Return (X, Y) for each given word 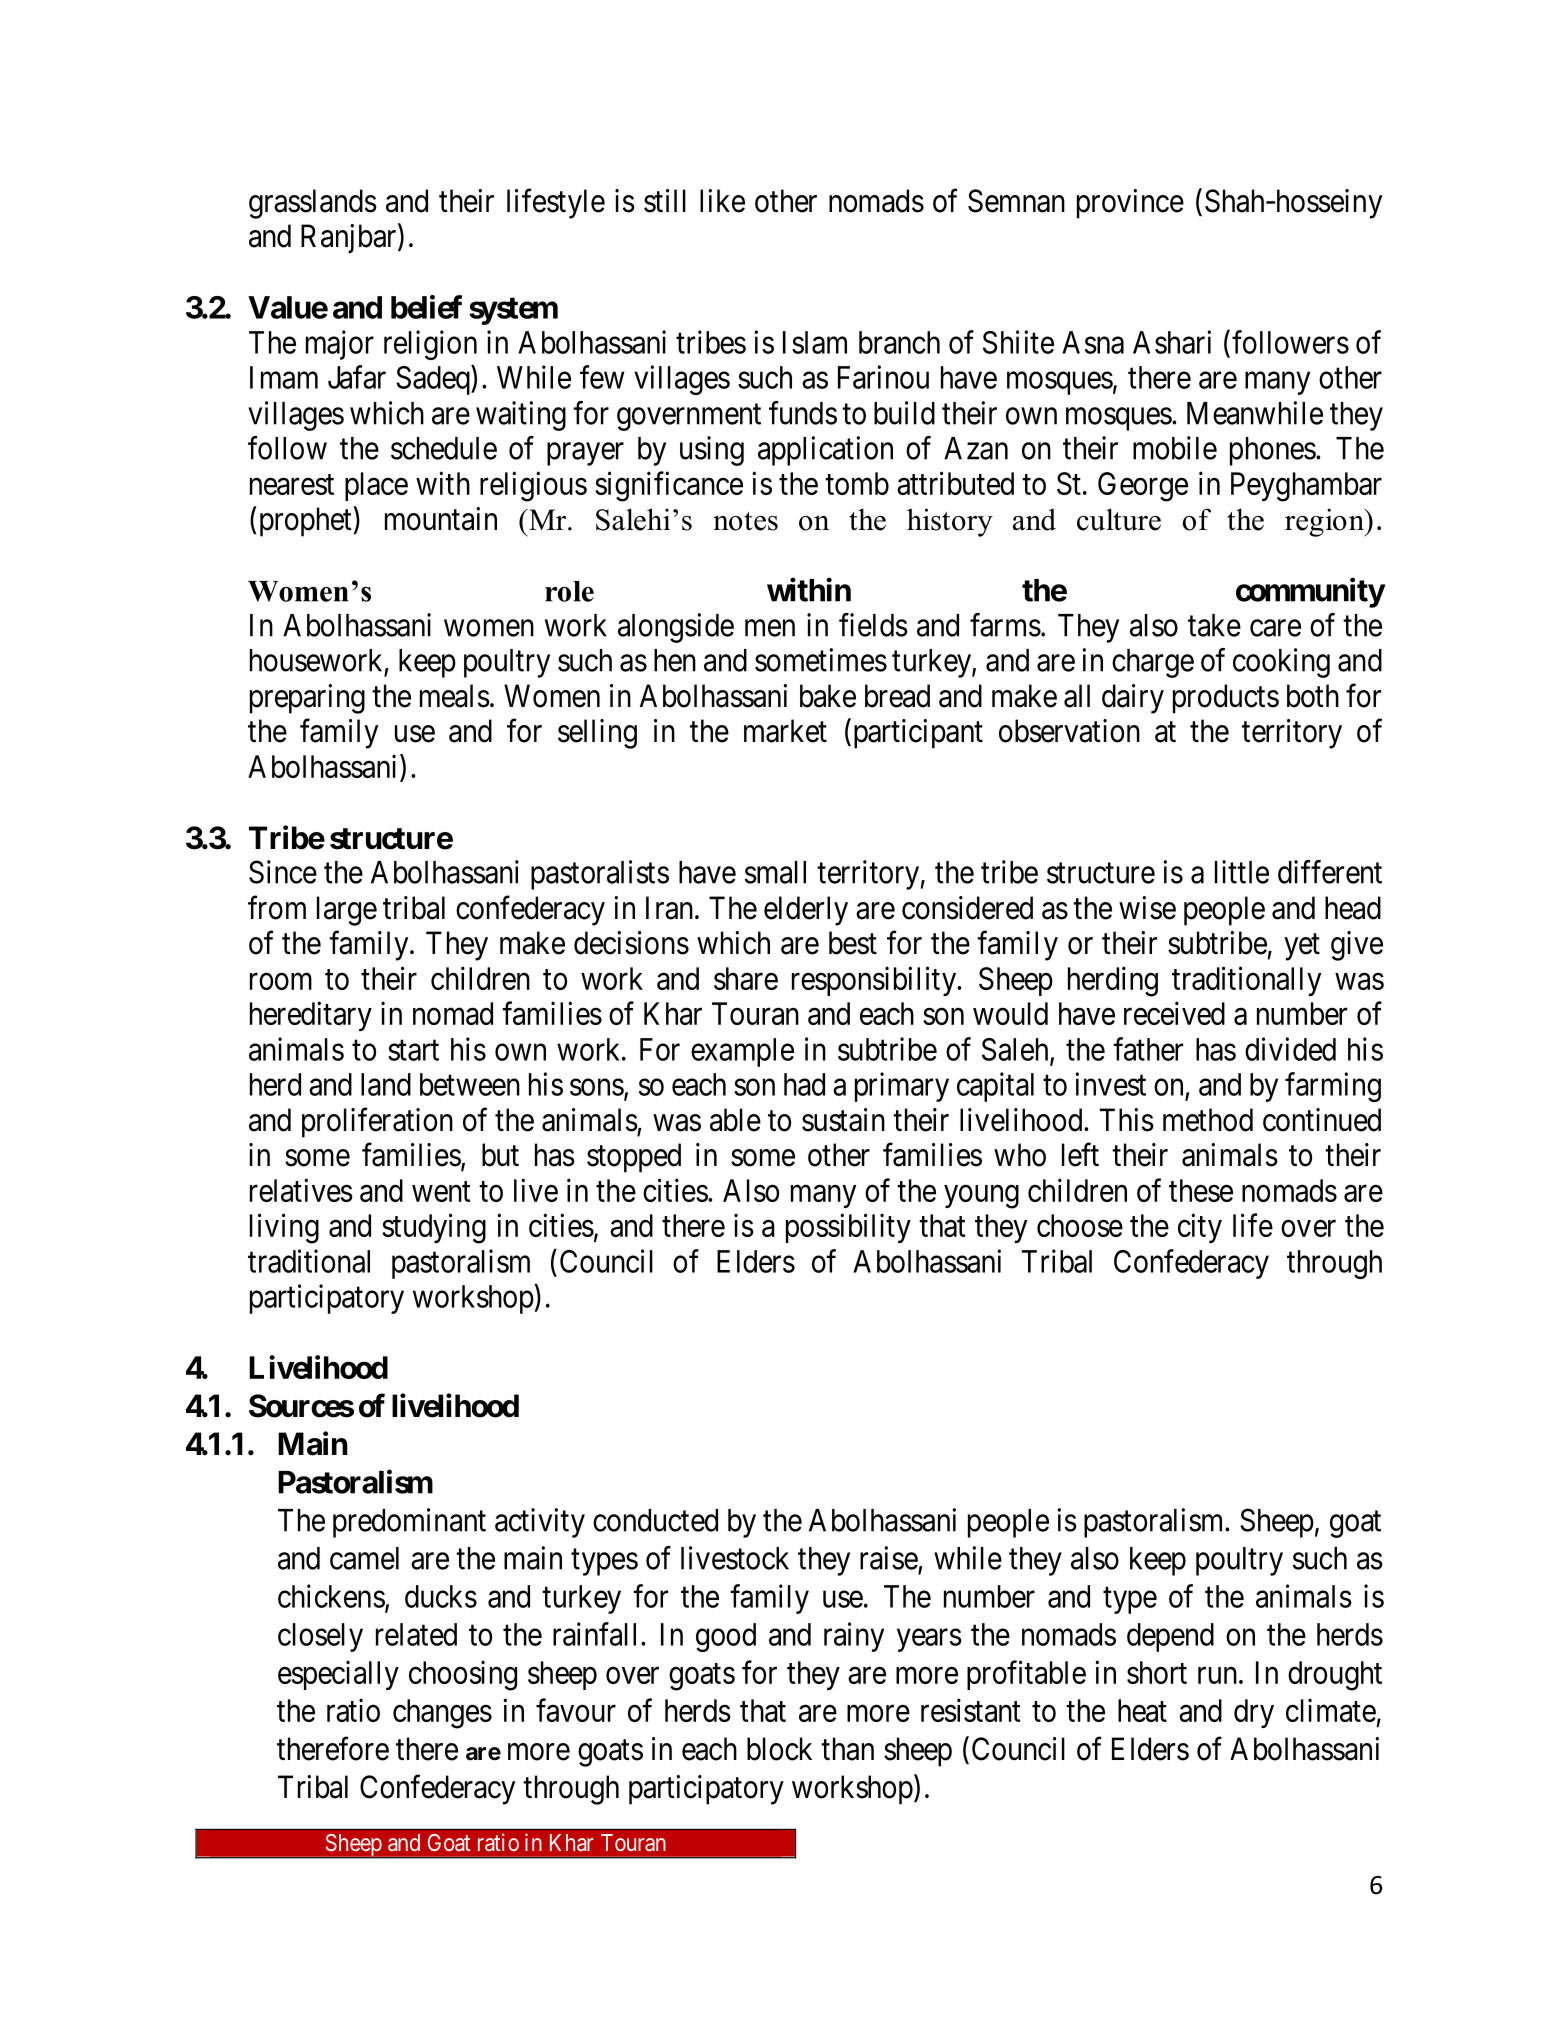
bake (828, 696)
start (413, 1050)
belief (426, 307)
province (1130, 204)
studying (434, 1228)
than (847, 1749)
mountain (441, 519)
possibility (848, 1228)
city (1200, 1228)
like (722, 201)
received (1174, 1013)
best (853, 943)
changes (442, 1714)
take (1214, 625)
